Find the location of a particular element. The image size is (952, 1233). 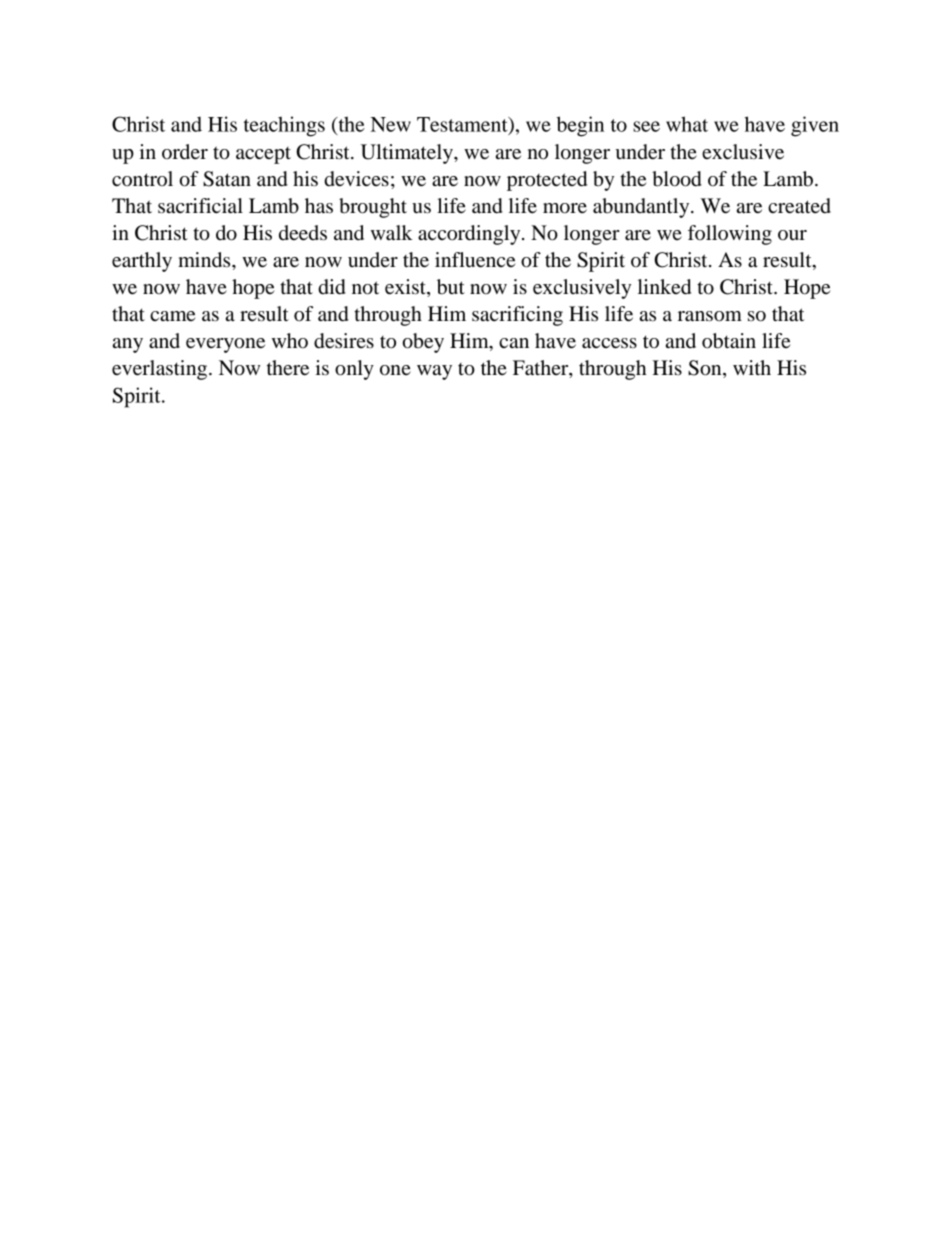

influence is located at coordinates (475, 260).
